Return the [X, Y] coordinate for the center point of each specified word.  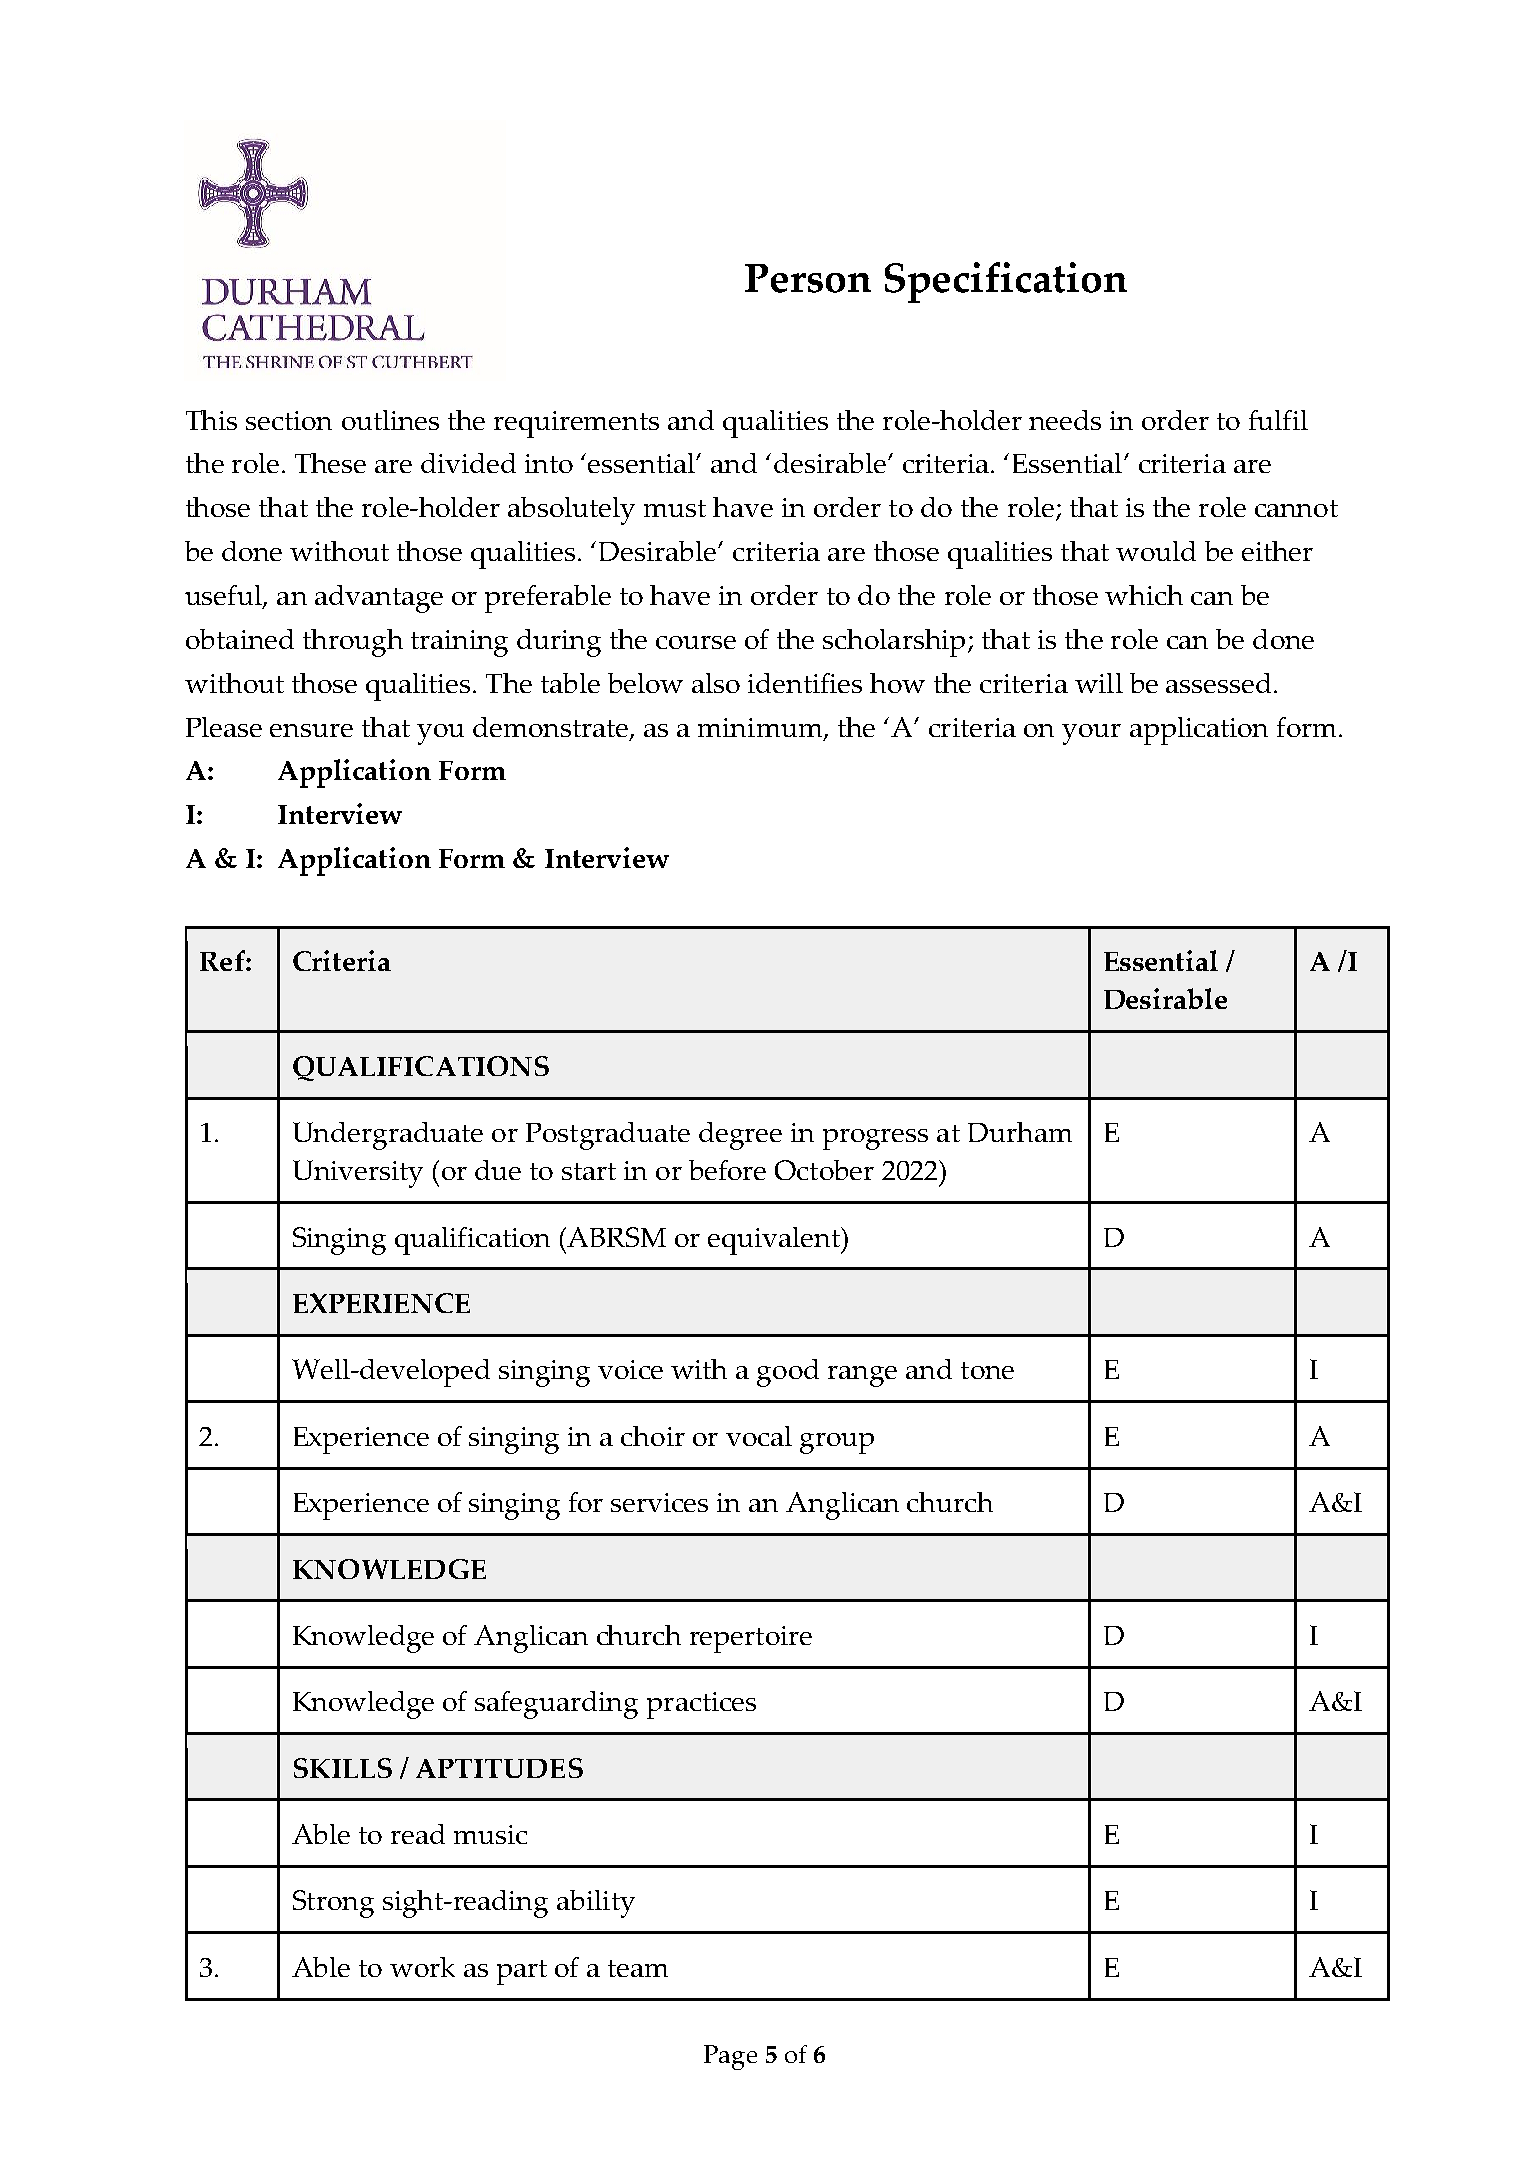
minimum [761, 729]
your [1091, 734]
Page [730, 2057]
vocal [759, 1436]
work [422, 1967]
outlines [390, 420]
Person [808, 278]
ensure [311, 730]
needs [1065, 420]
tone [987, 1370]
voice [630, 1369]
